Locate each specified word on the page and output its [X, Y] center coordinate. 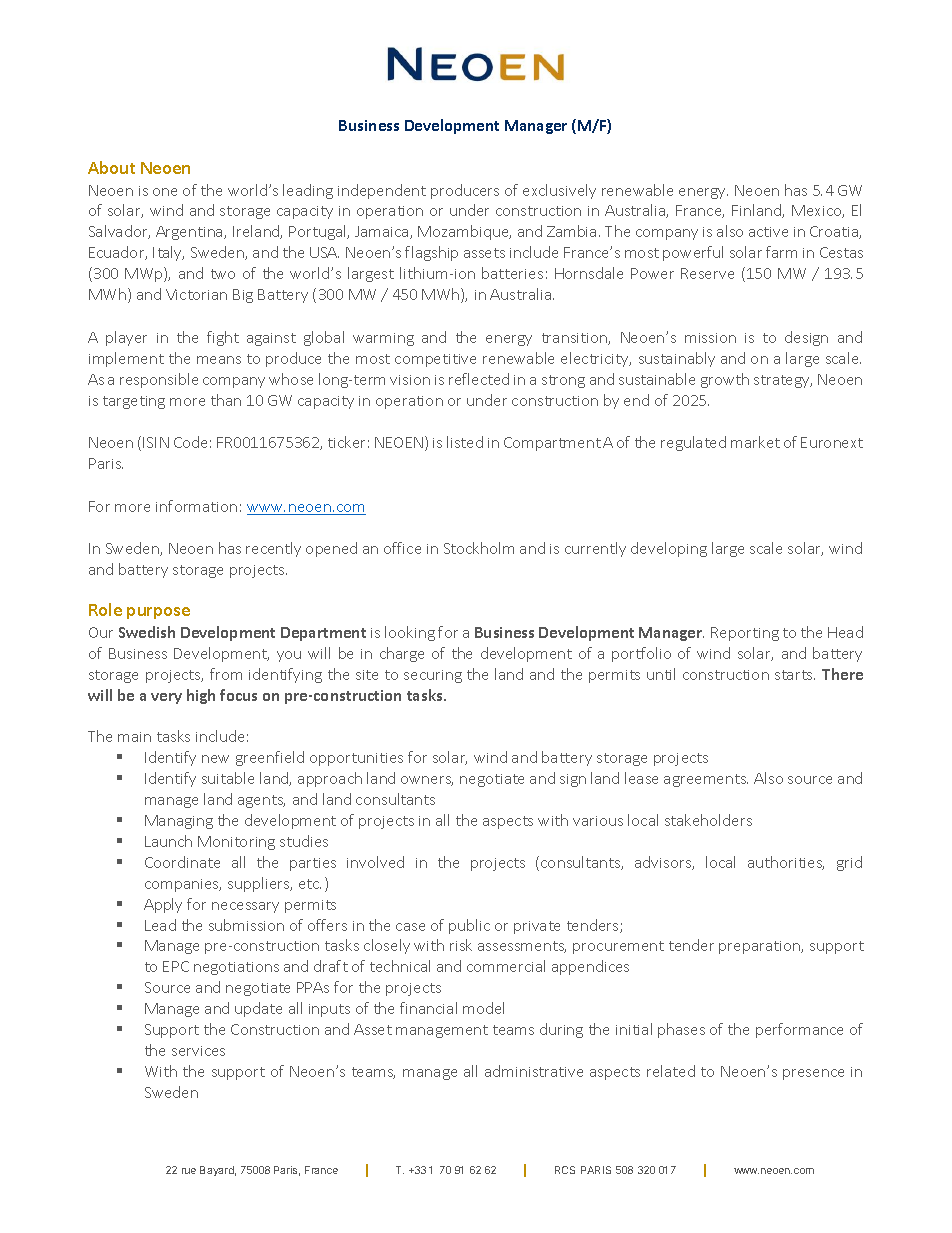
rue [189, 1171]
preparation [761, 947]
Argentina [190, 233]
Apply [163, 905]
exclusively [559, 191]
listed [465, 442]
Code [190, 442]
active [768, 232]
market [755, 442]
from [226, 674]
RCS [565, 1170]
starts [795, 675]
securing [433, 676]
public [469, 926]
